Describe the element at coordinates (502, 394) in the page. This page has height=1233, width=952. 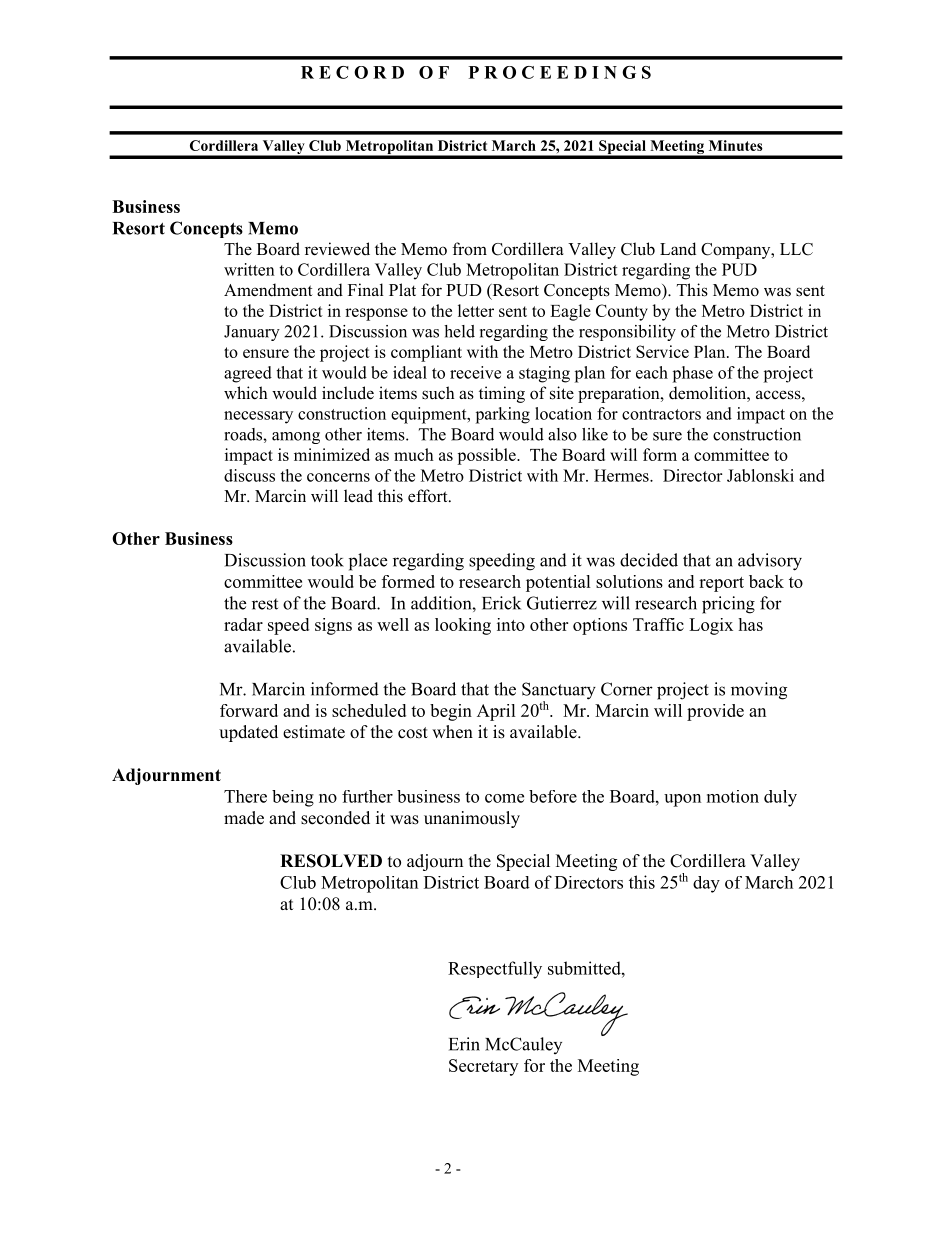
I see `timing` at that location.
